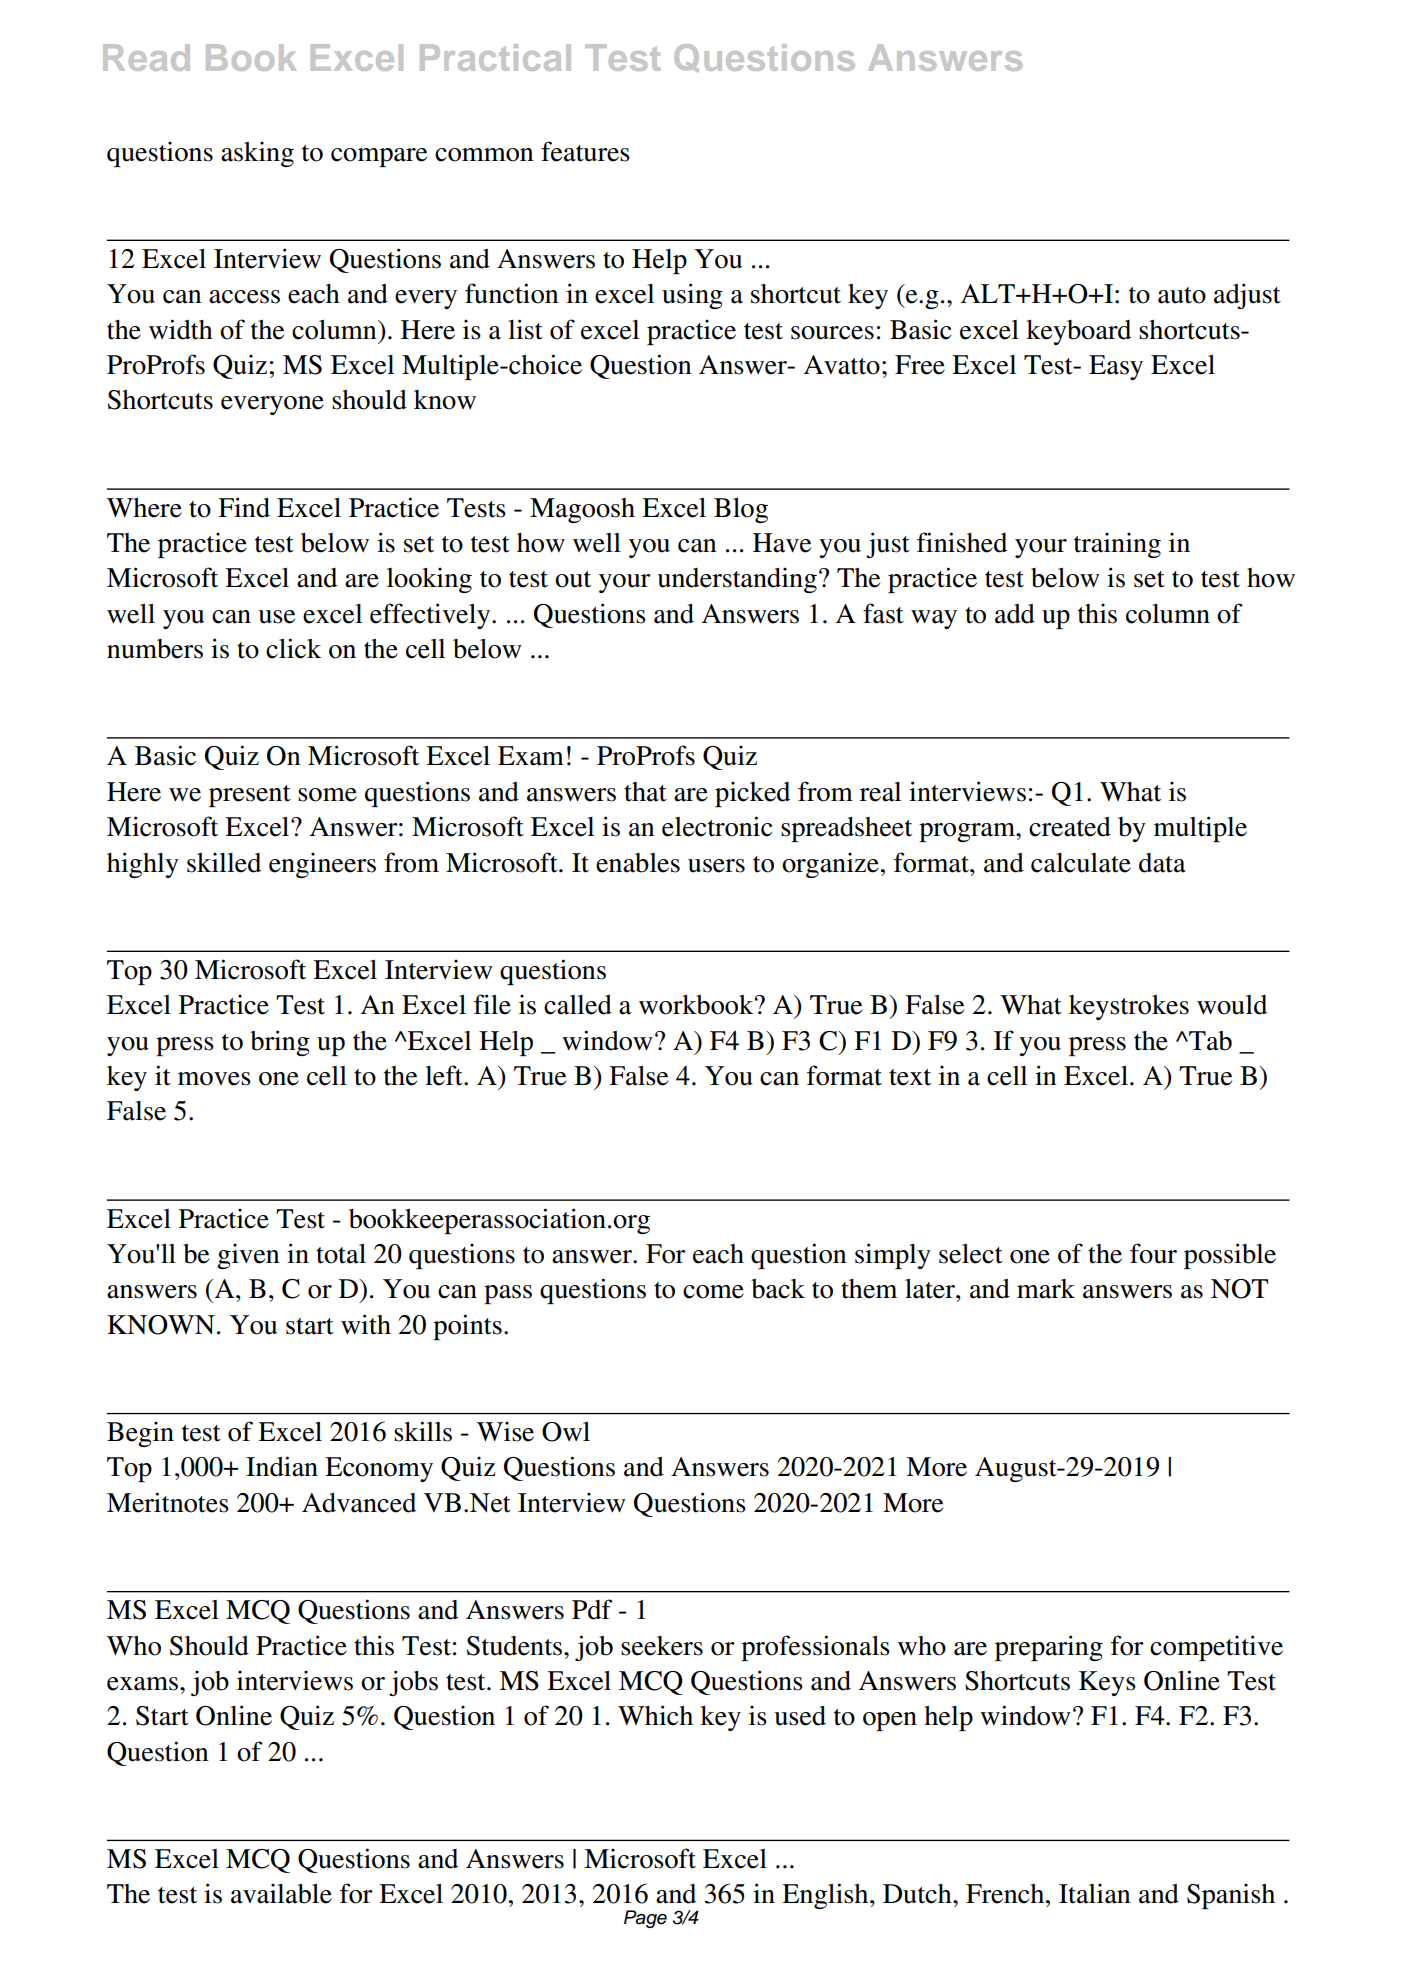 This page has height=1984, width=1403. I want to click on Indian, so click(282, 1466).
